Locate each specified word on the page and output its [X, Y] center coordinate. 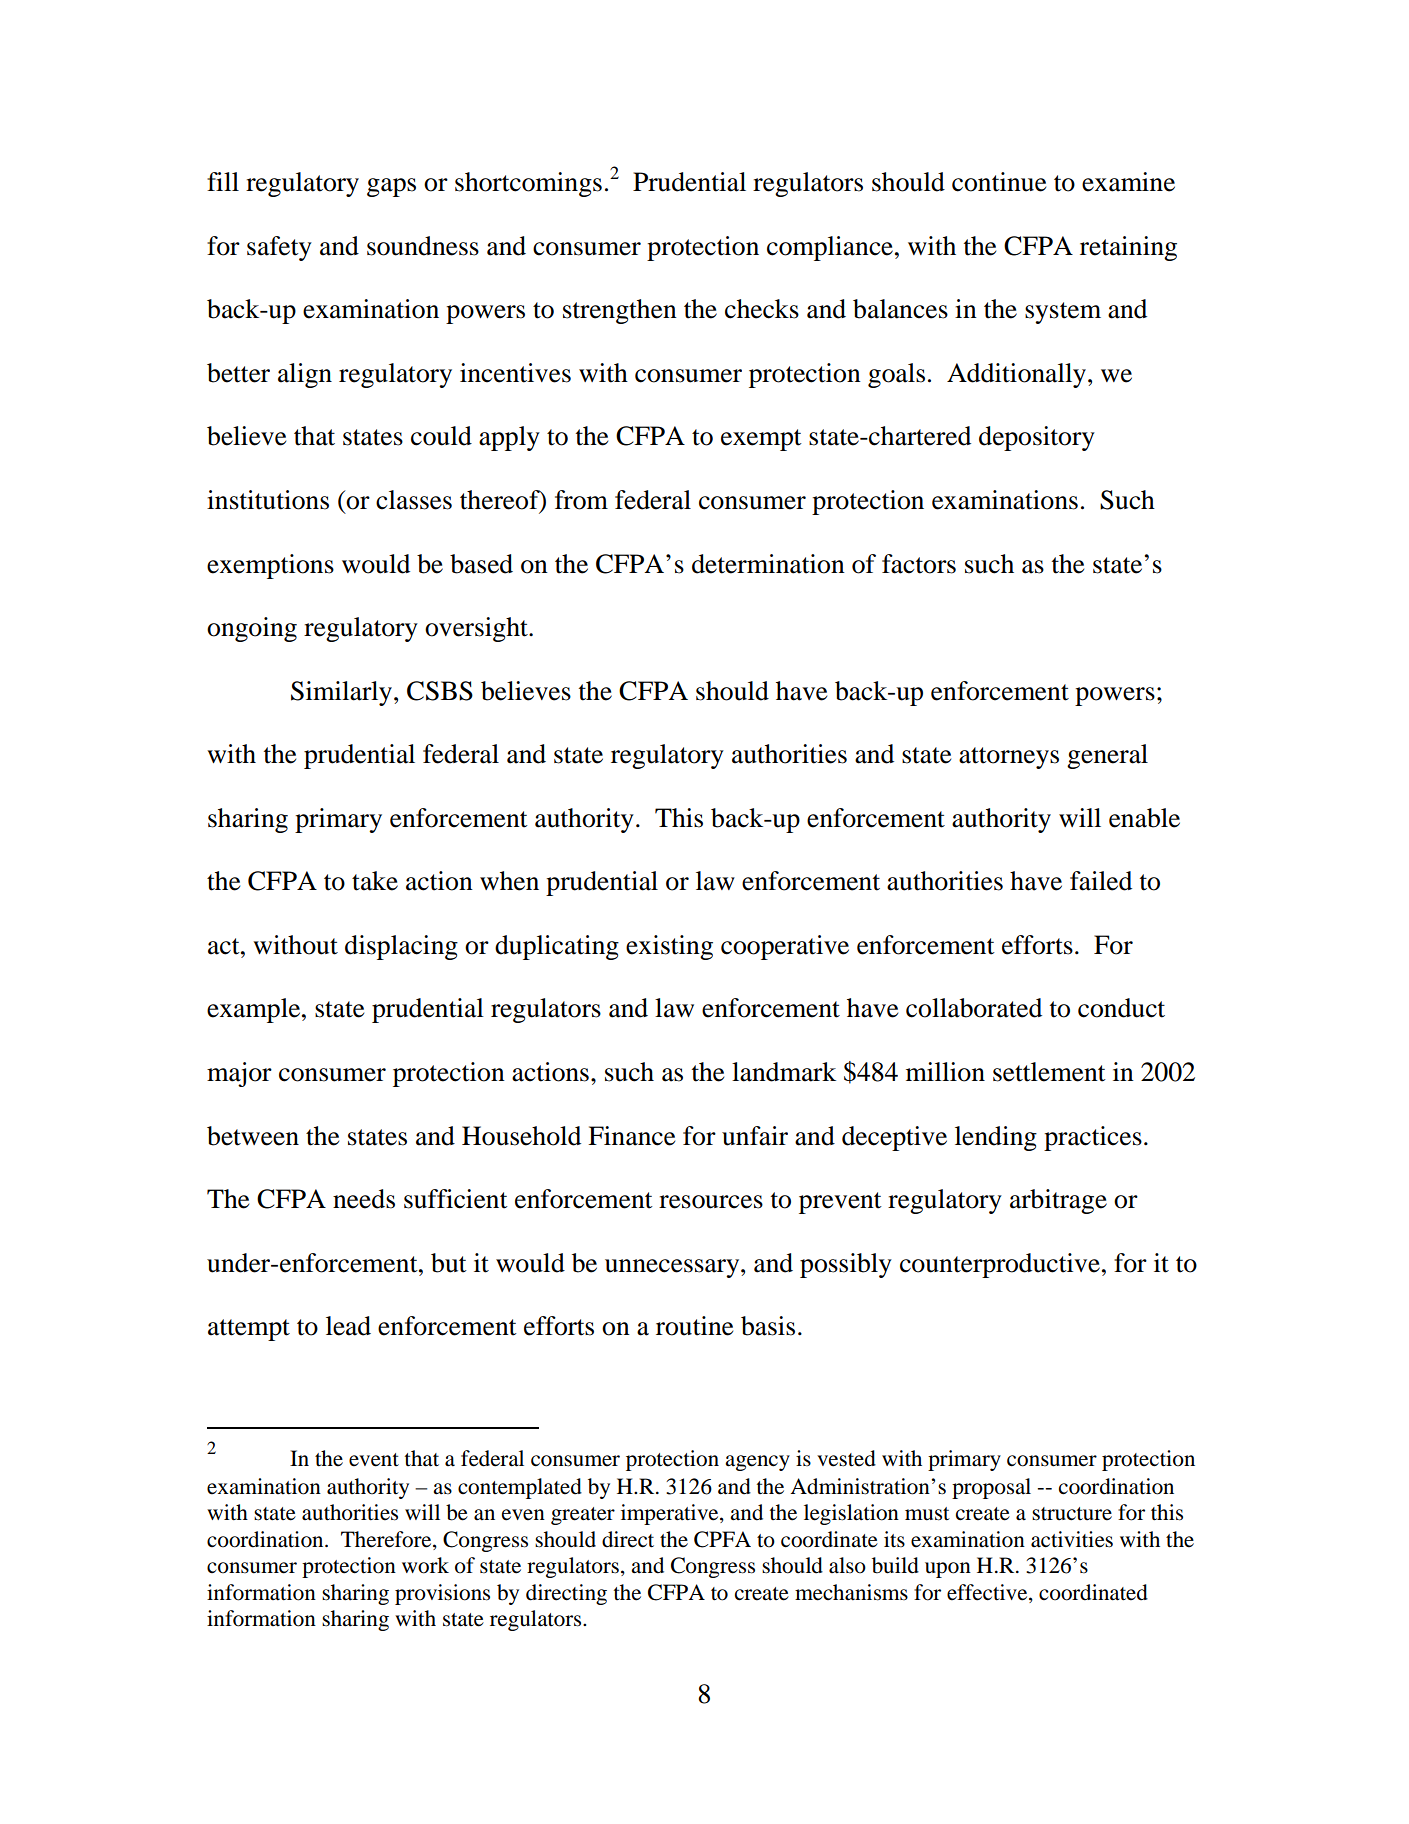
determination [768, 564]
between [253, 1136]
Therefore [387, 1540]
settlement [1049, 1072]
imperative [671, 1514]
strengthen [620, 311]
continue [999, 182]
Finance [631, 1136]
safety [279, 248]
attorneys [1009, 758]
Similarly [343, 693]
